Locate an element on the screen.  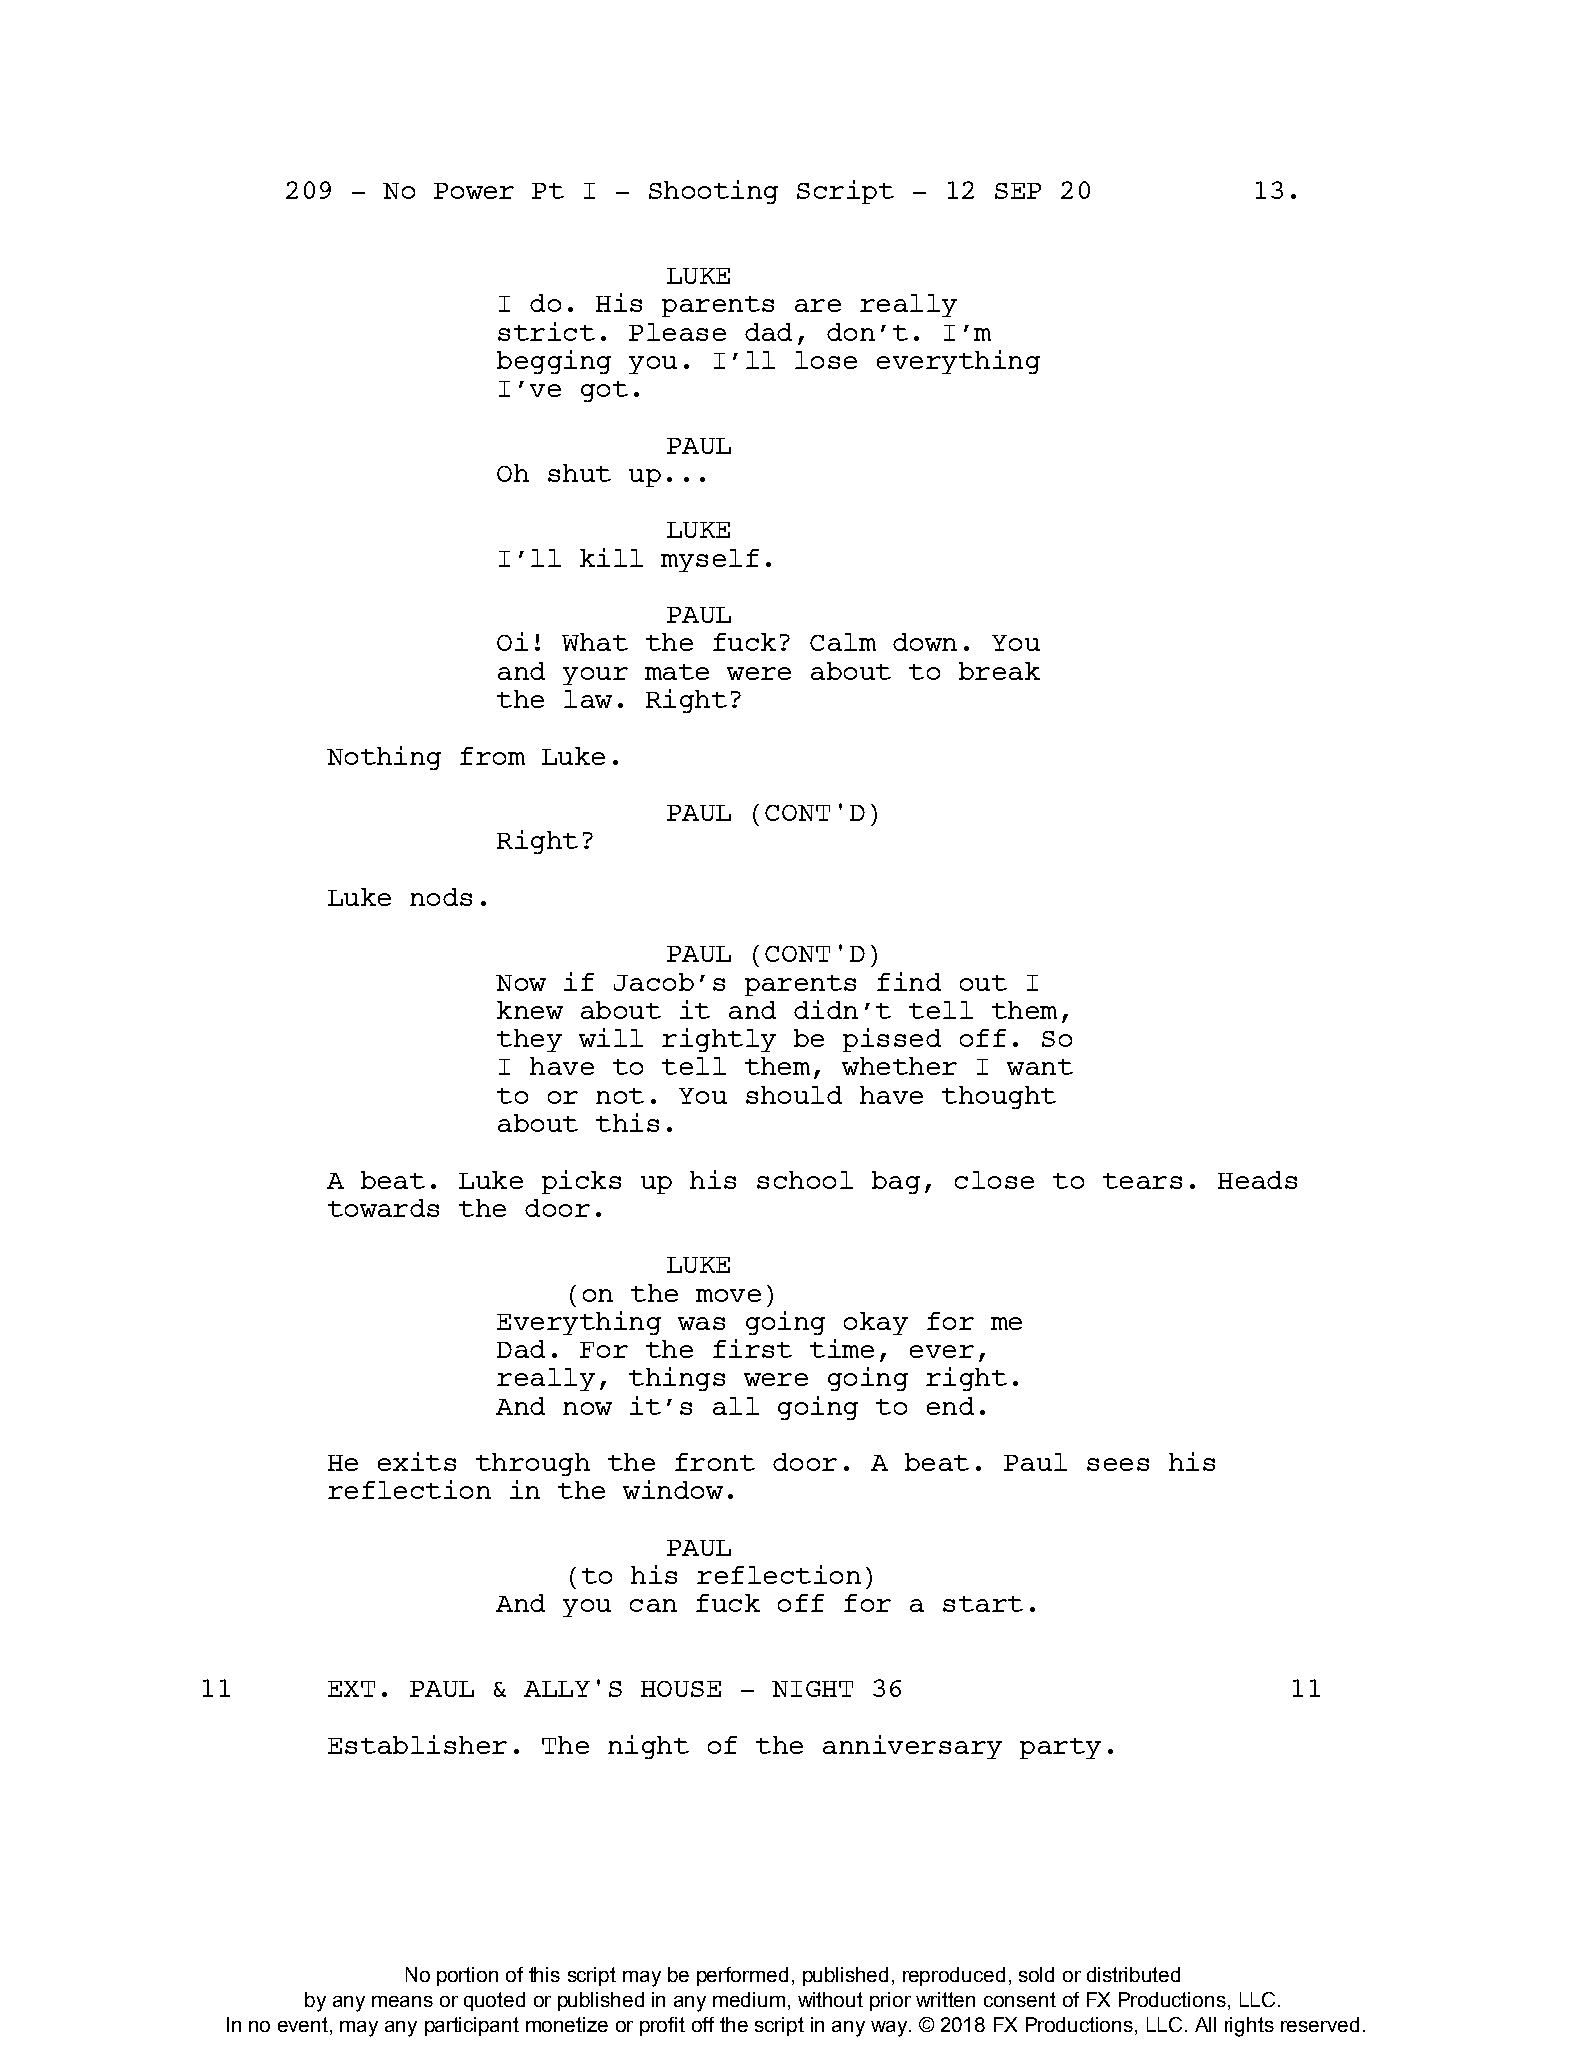
begging is located at coordinates (554, 362).
